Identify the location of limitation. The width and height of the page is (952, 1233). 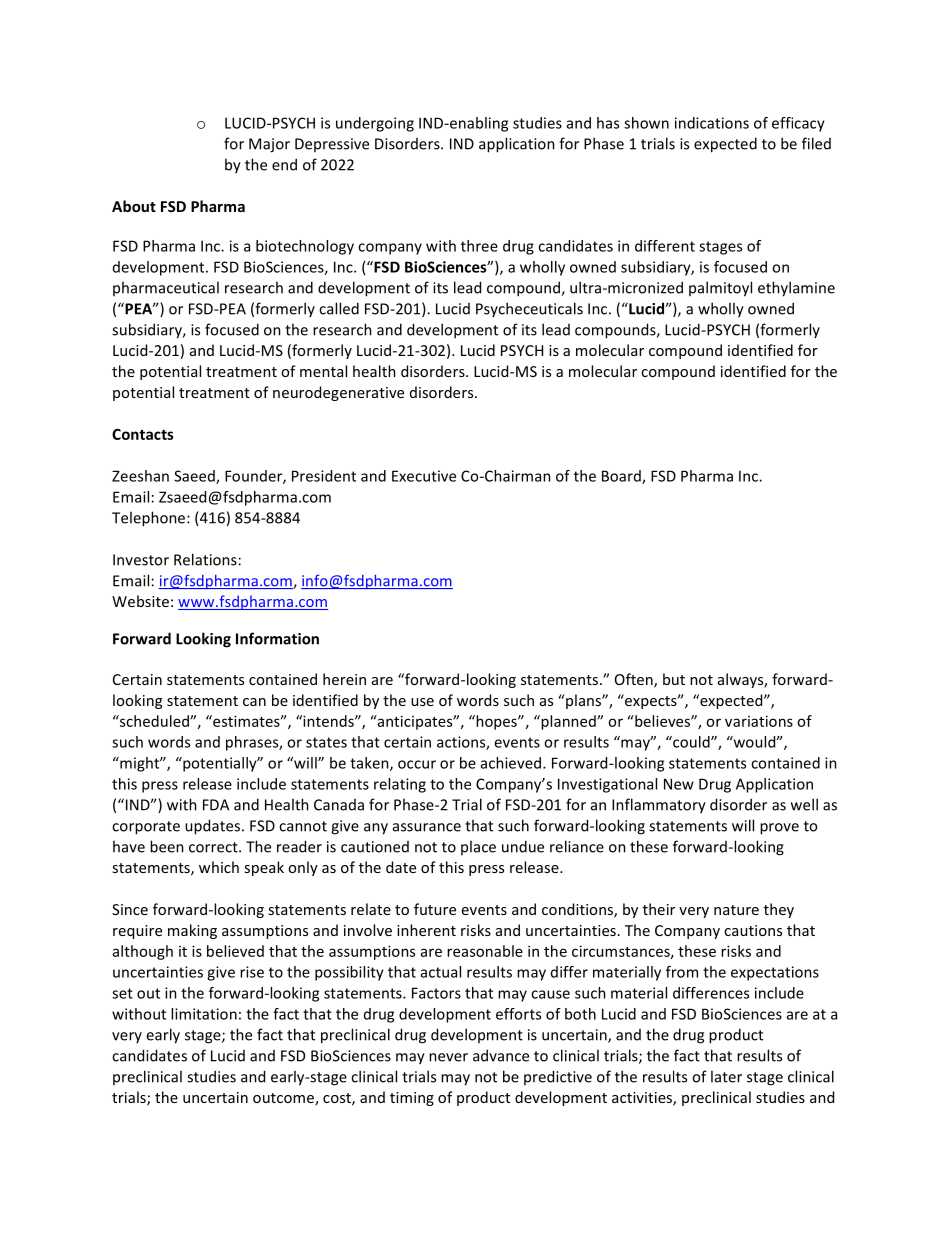
(204, 1014).
